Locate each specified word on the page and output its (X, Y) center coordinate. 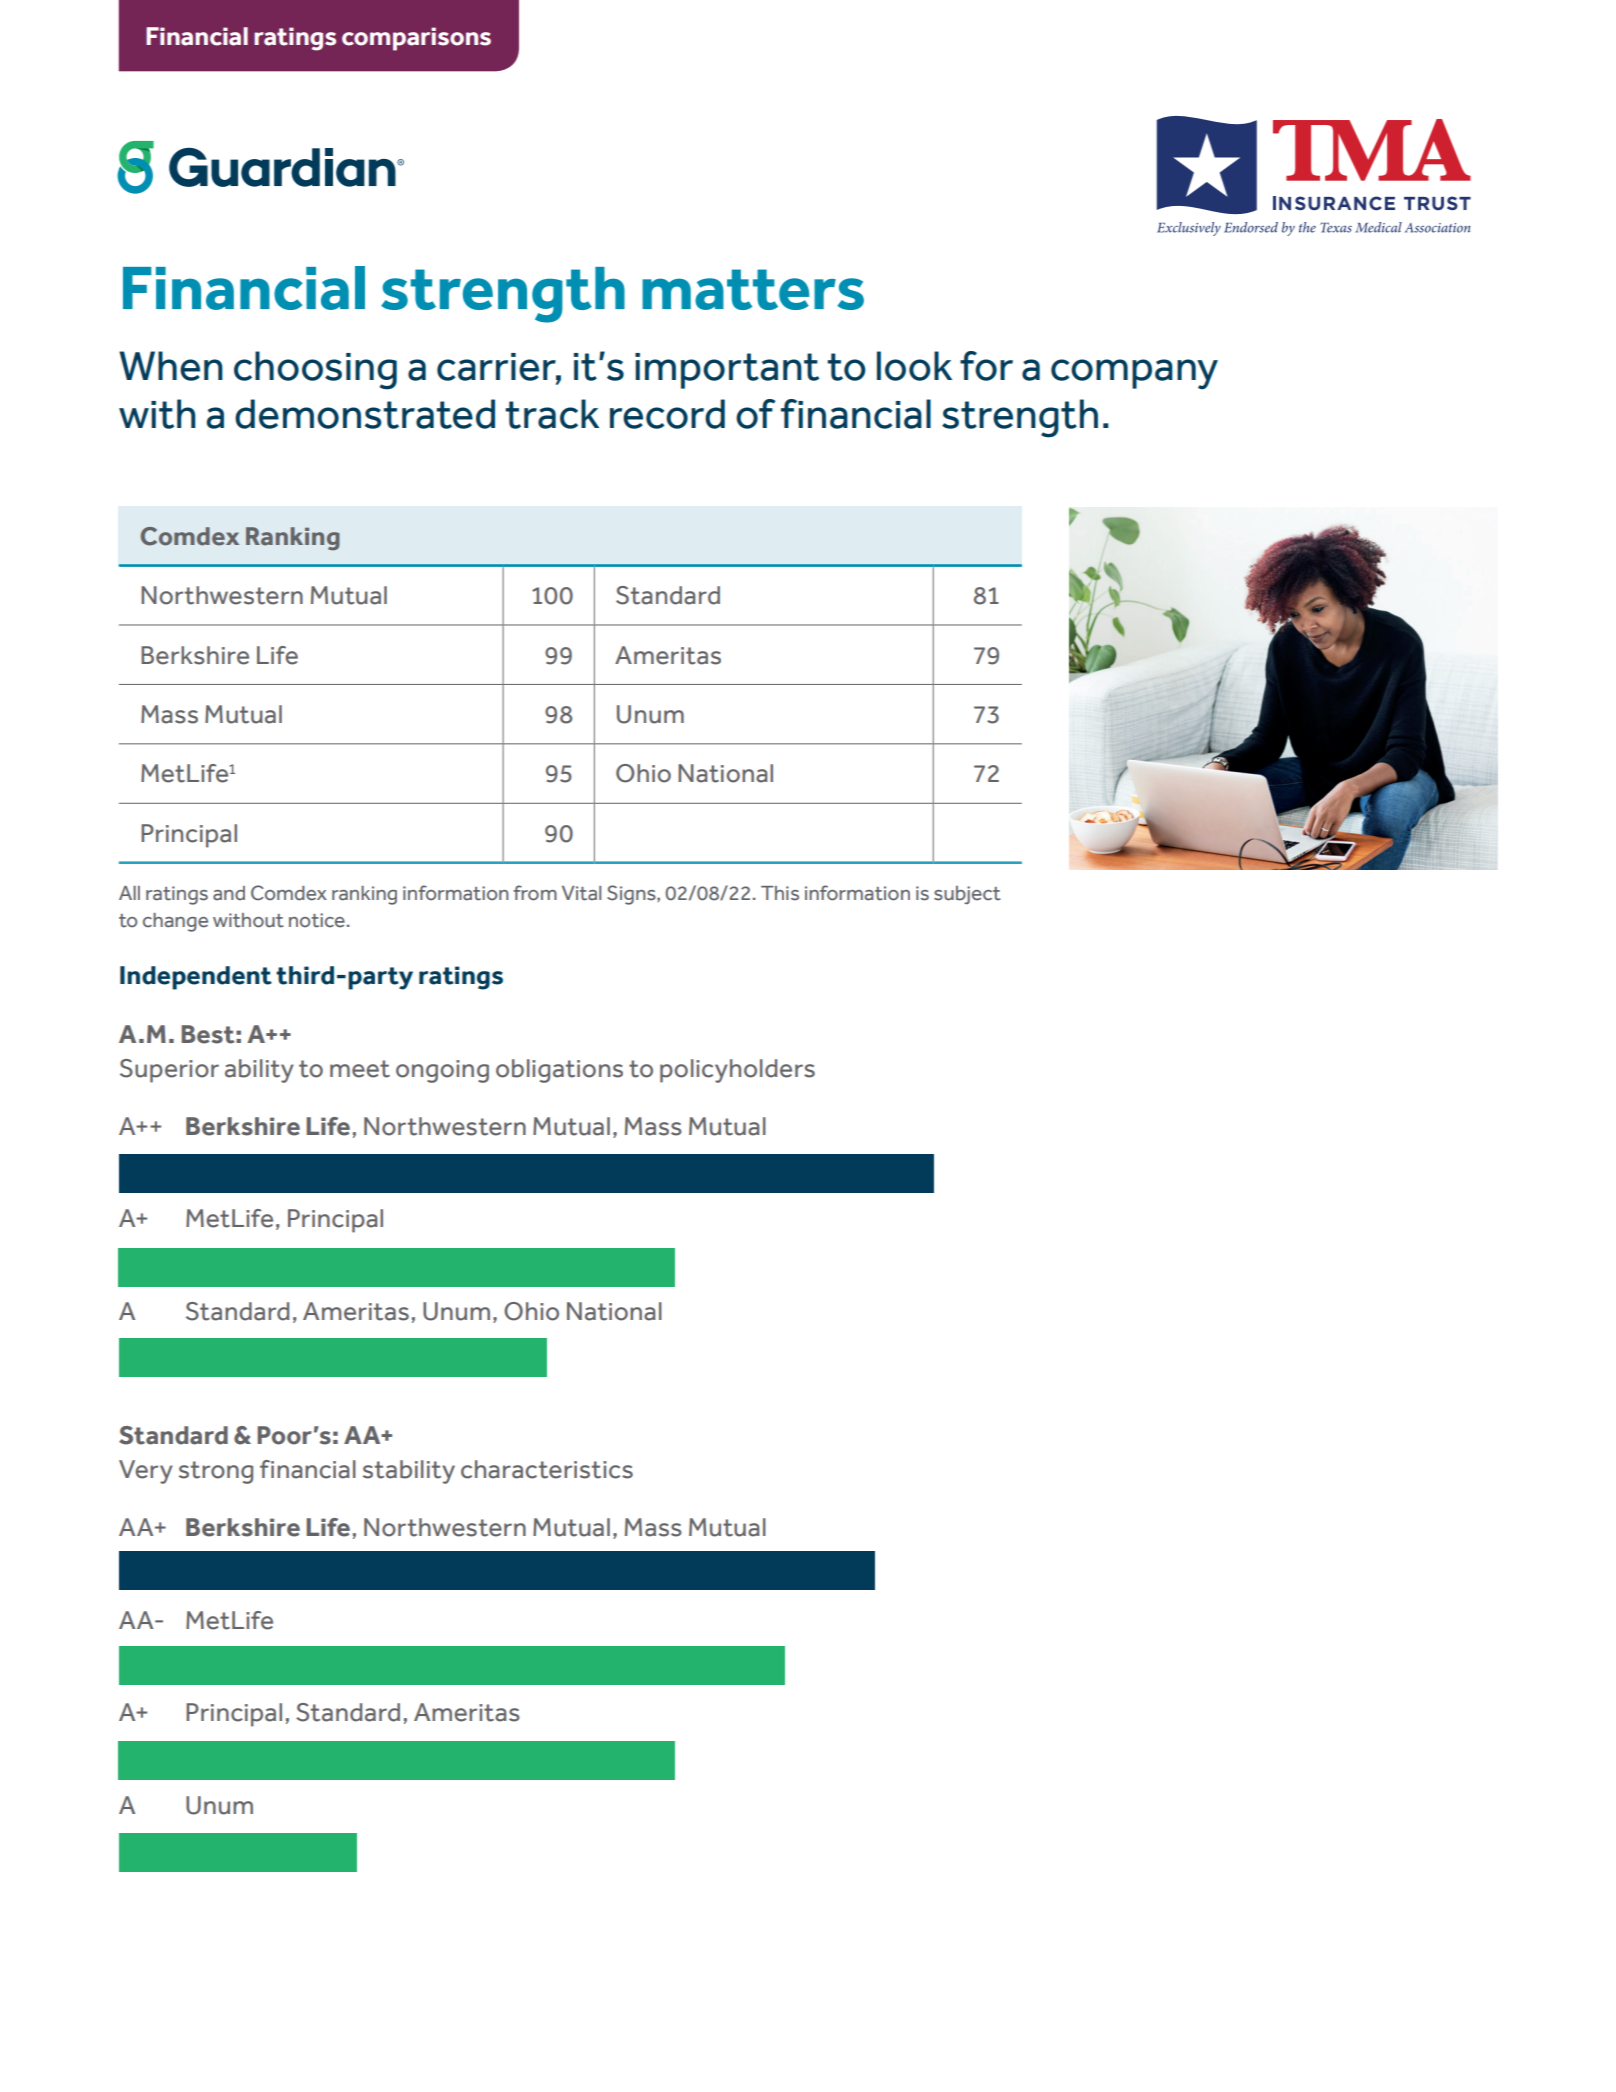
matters (753, 289)
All (129, 893)
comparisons (416, 39)
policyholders (737, 1071)
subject (967, 895)
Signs (632, 895)
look (914, 366)
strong (216, 1472)
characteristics (547, 1469)
